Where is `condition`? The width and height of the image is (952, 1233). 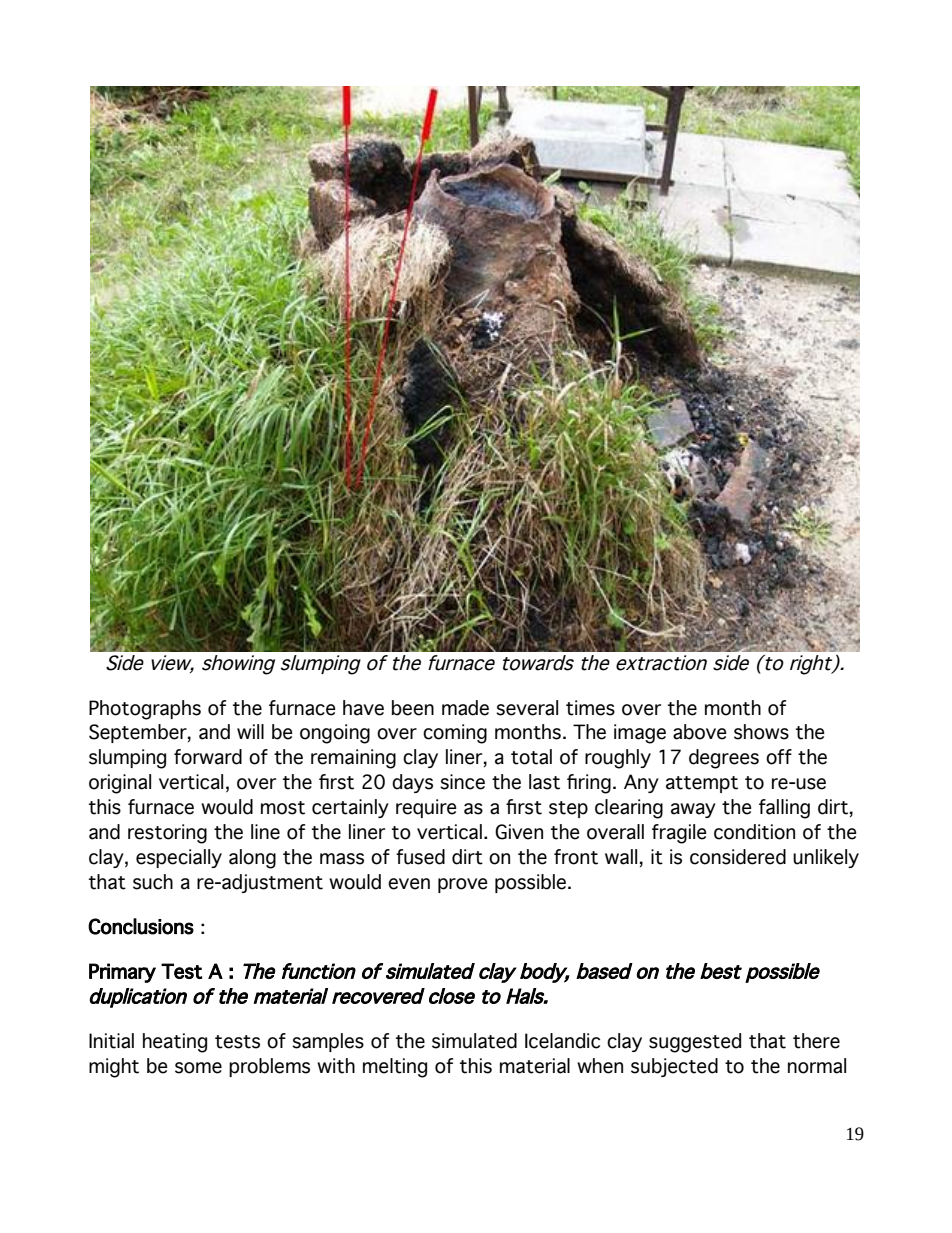 condition is located at coordinates (754, 832).
